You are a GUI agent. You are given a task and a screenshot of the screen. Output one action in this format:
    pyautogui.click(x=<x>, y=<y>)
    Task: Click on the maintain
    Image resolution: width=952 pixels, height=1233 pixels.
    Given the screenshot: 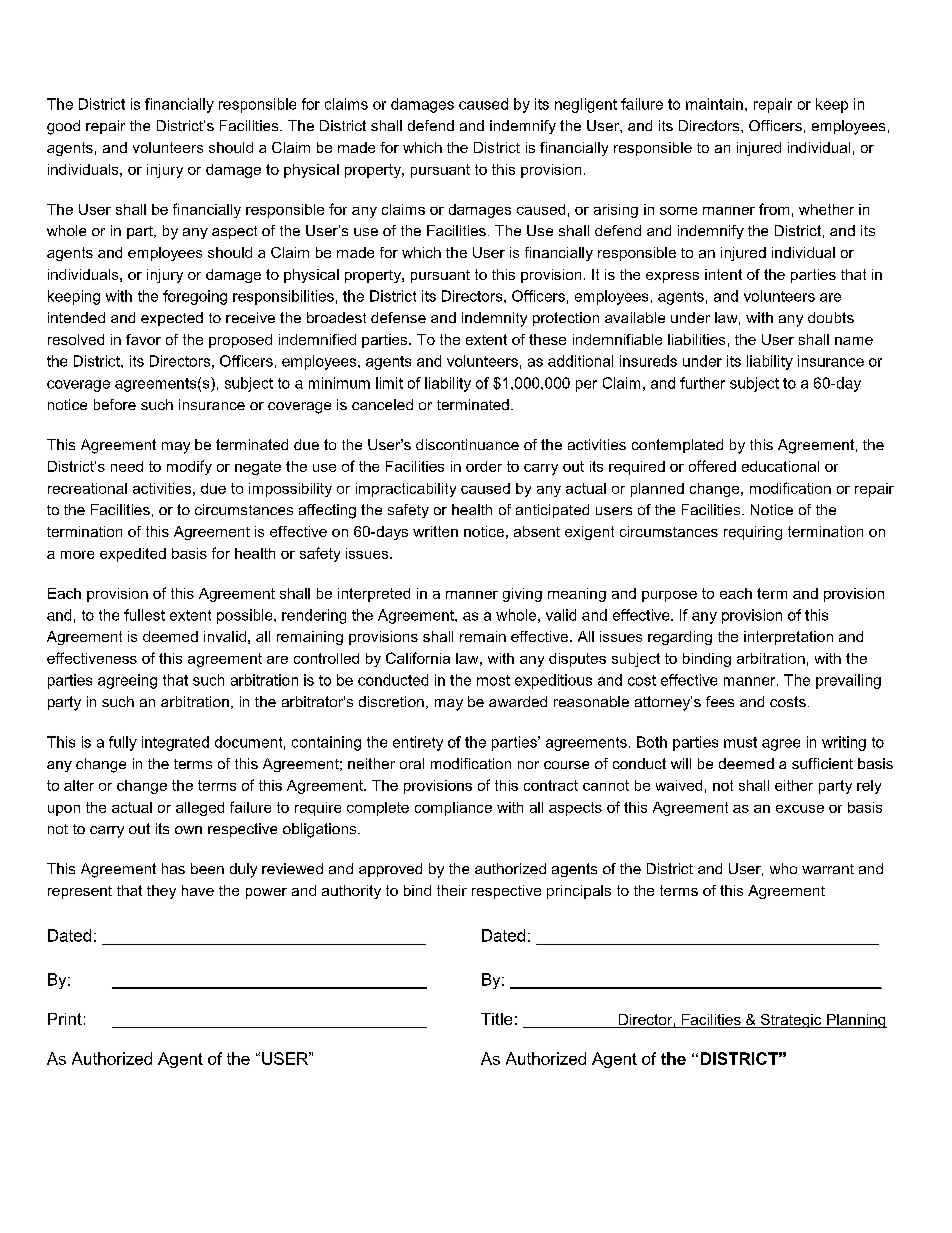 What is the action you would take?
    pyautogui.click(x=714, y=104)
